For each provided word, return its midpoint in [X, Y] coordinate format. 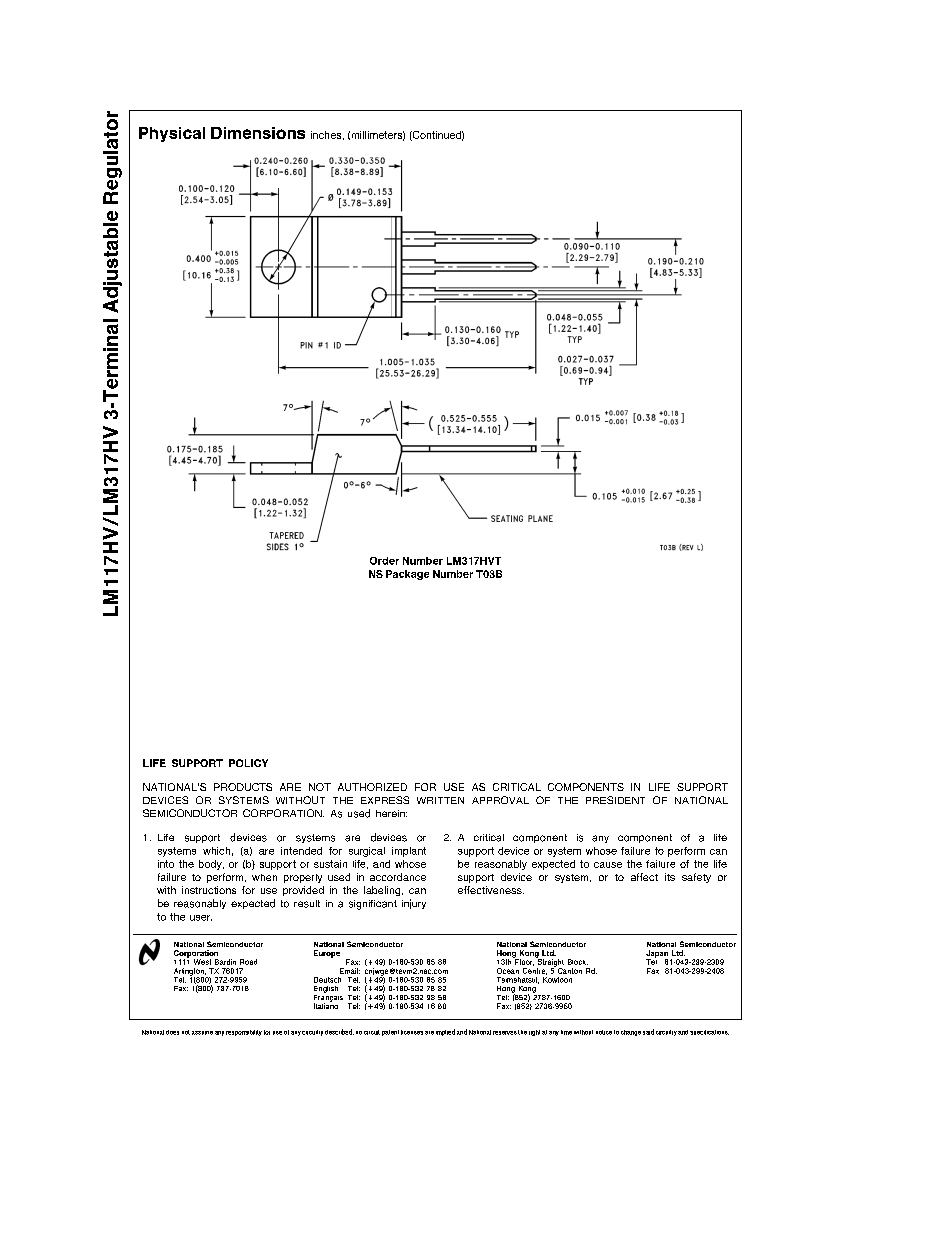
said [648, 1032]
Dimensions [258, 133]
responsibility [244, 1033]
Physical [172, 134]
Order [384, 561]
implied [445, 1032]
